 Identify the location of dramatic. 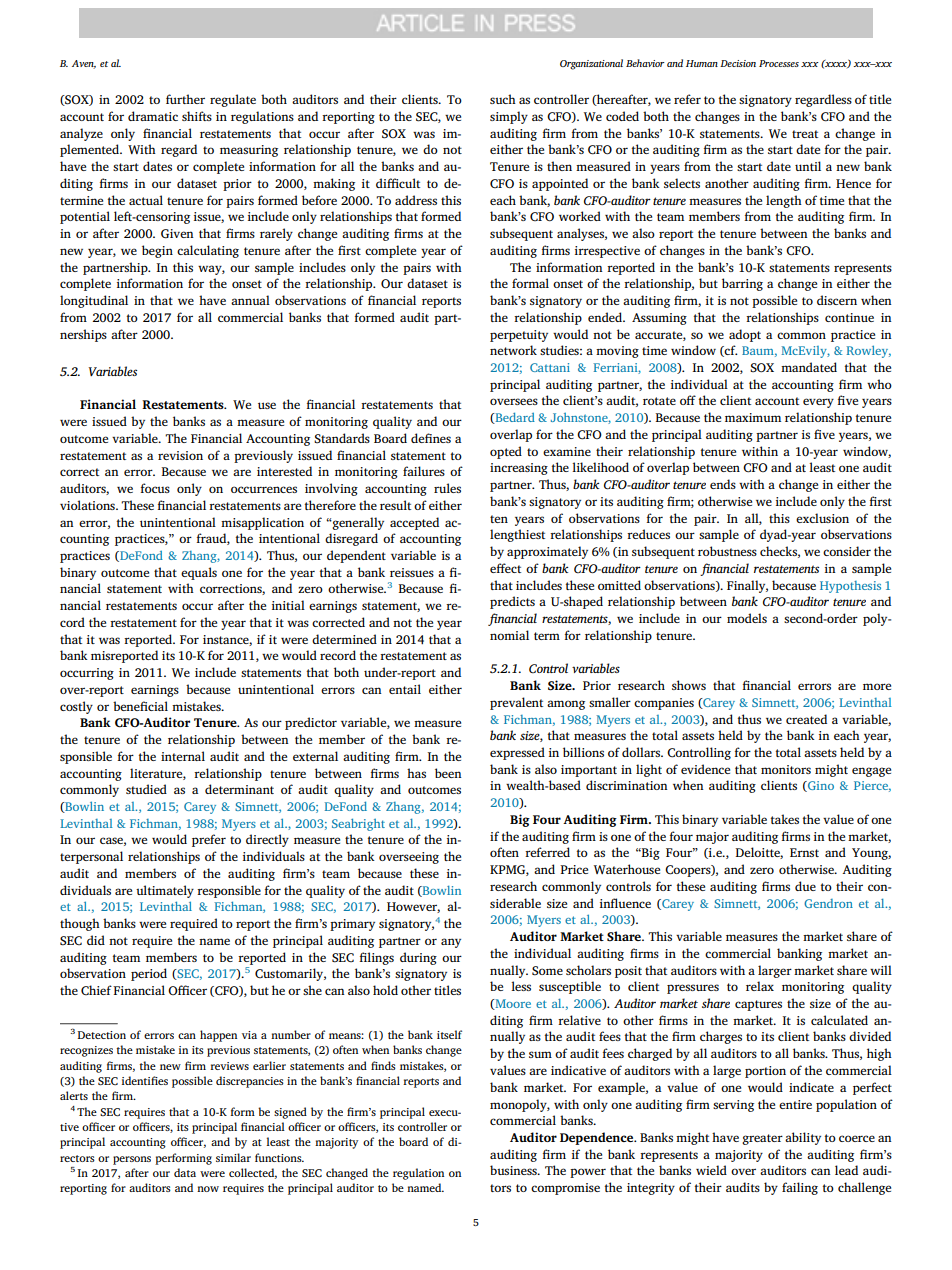
(153, 116).
